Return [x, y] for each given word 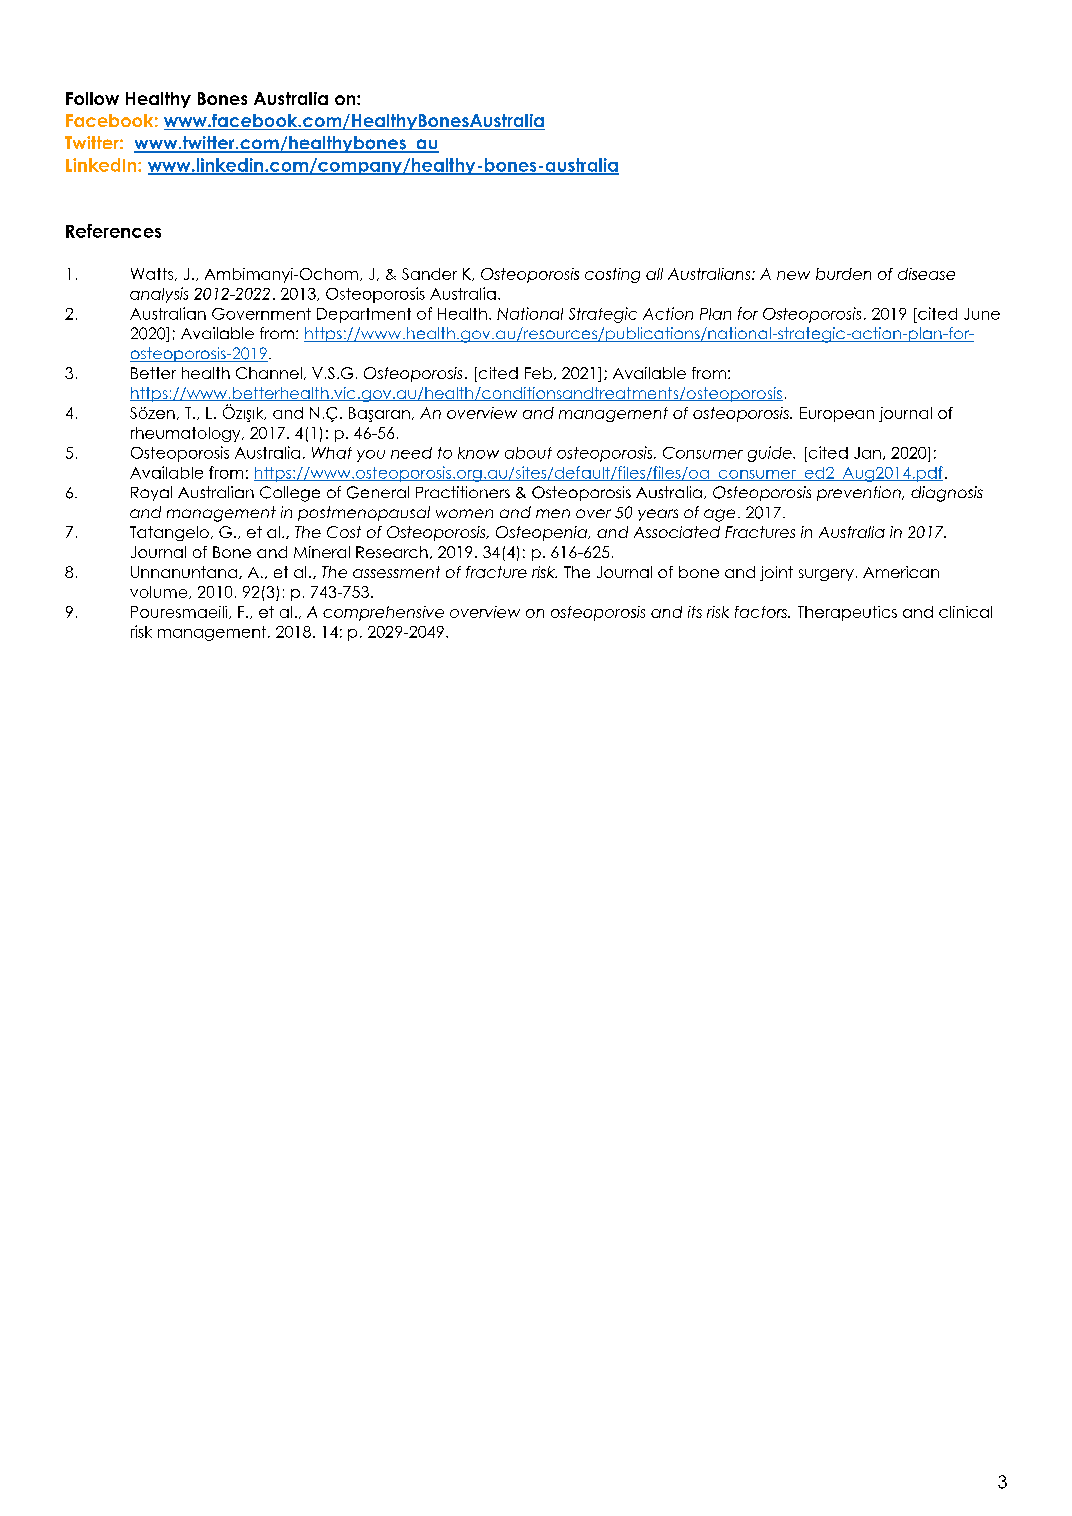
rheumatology [187, 434]
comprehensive [383, 613]
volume [160, 592]
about [528, 453]
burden [843, 274]
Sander [429, 274]
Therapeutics [847, 613]
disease [926, 274]
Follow [92, 98]
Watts [153, 274]
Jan [867, 453]
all [654, 274]
